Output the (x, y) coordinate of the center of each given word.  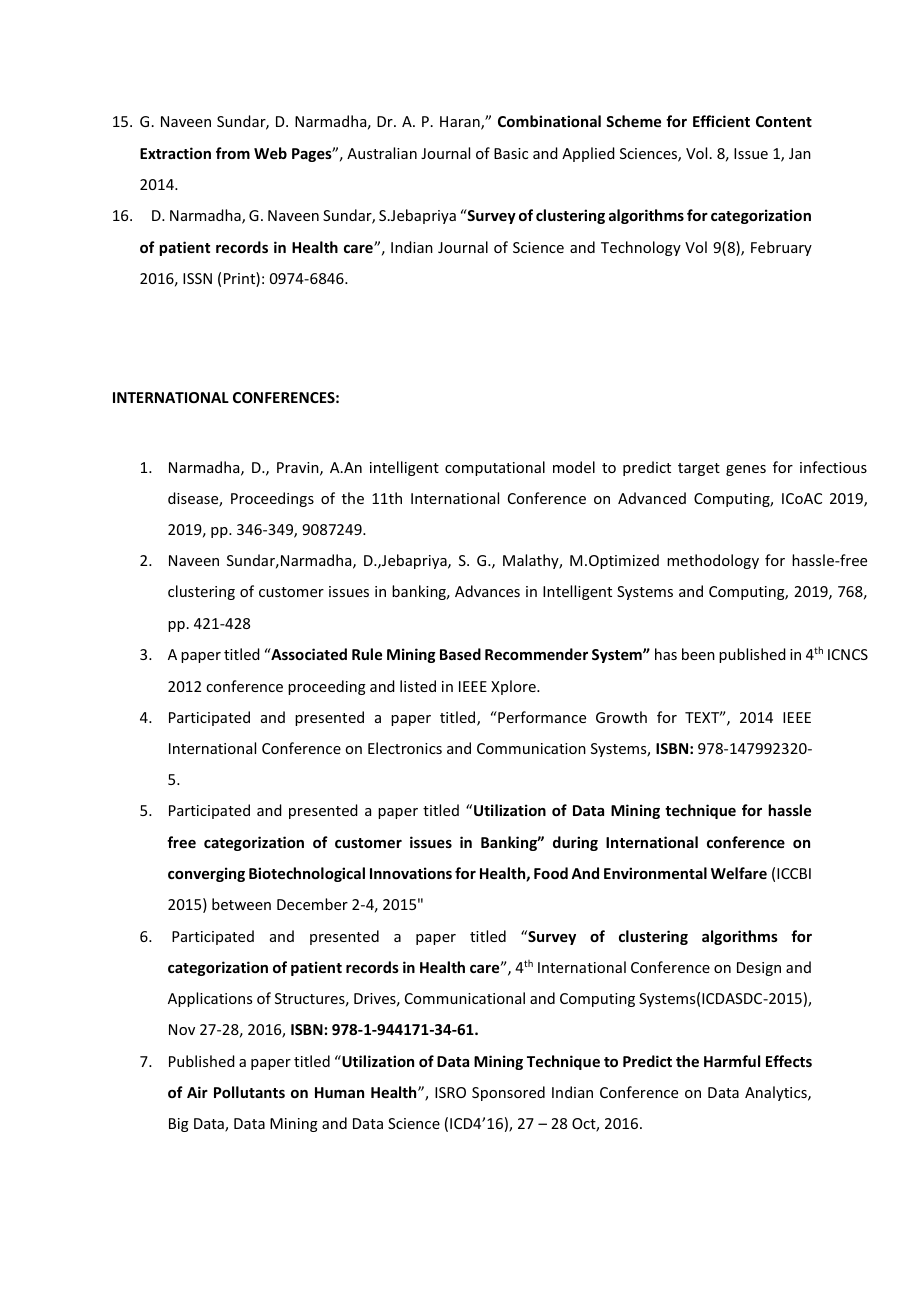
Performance (541, 717)
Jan (800, 153)
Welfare (739, 873)
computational (495, 468)
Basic (511, 153)
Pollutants (249, 1092)
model (574, 467)
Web (270, 153)
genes (746, 470)
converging (206, 874)
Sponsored (508, 1093)
